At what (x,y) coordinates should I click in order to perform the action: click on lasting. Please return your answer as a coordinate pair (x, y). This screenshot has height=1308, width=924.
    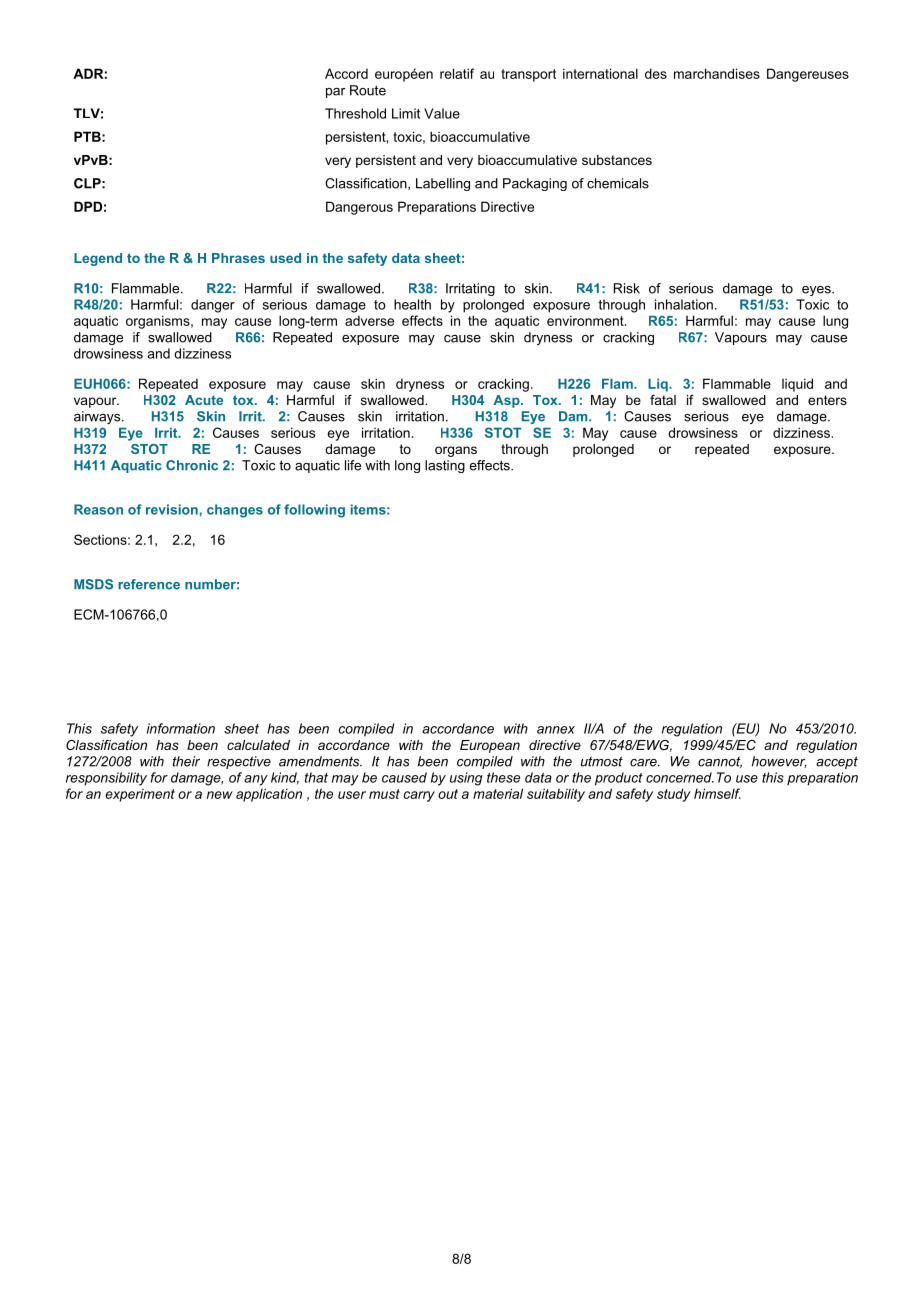
    Looking at the image, I should click on (445, 466).
